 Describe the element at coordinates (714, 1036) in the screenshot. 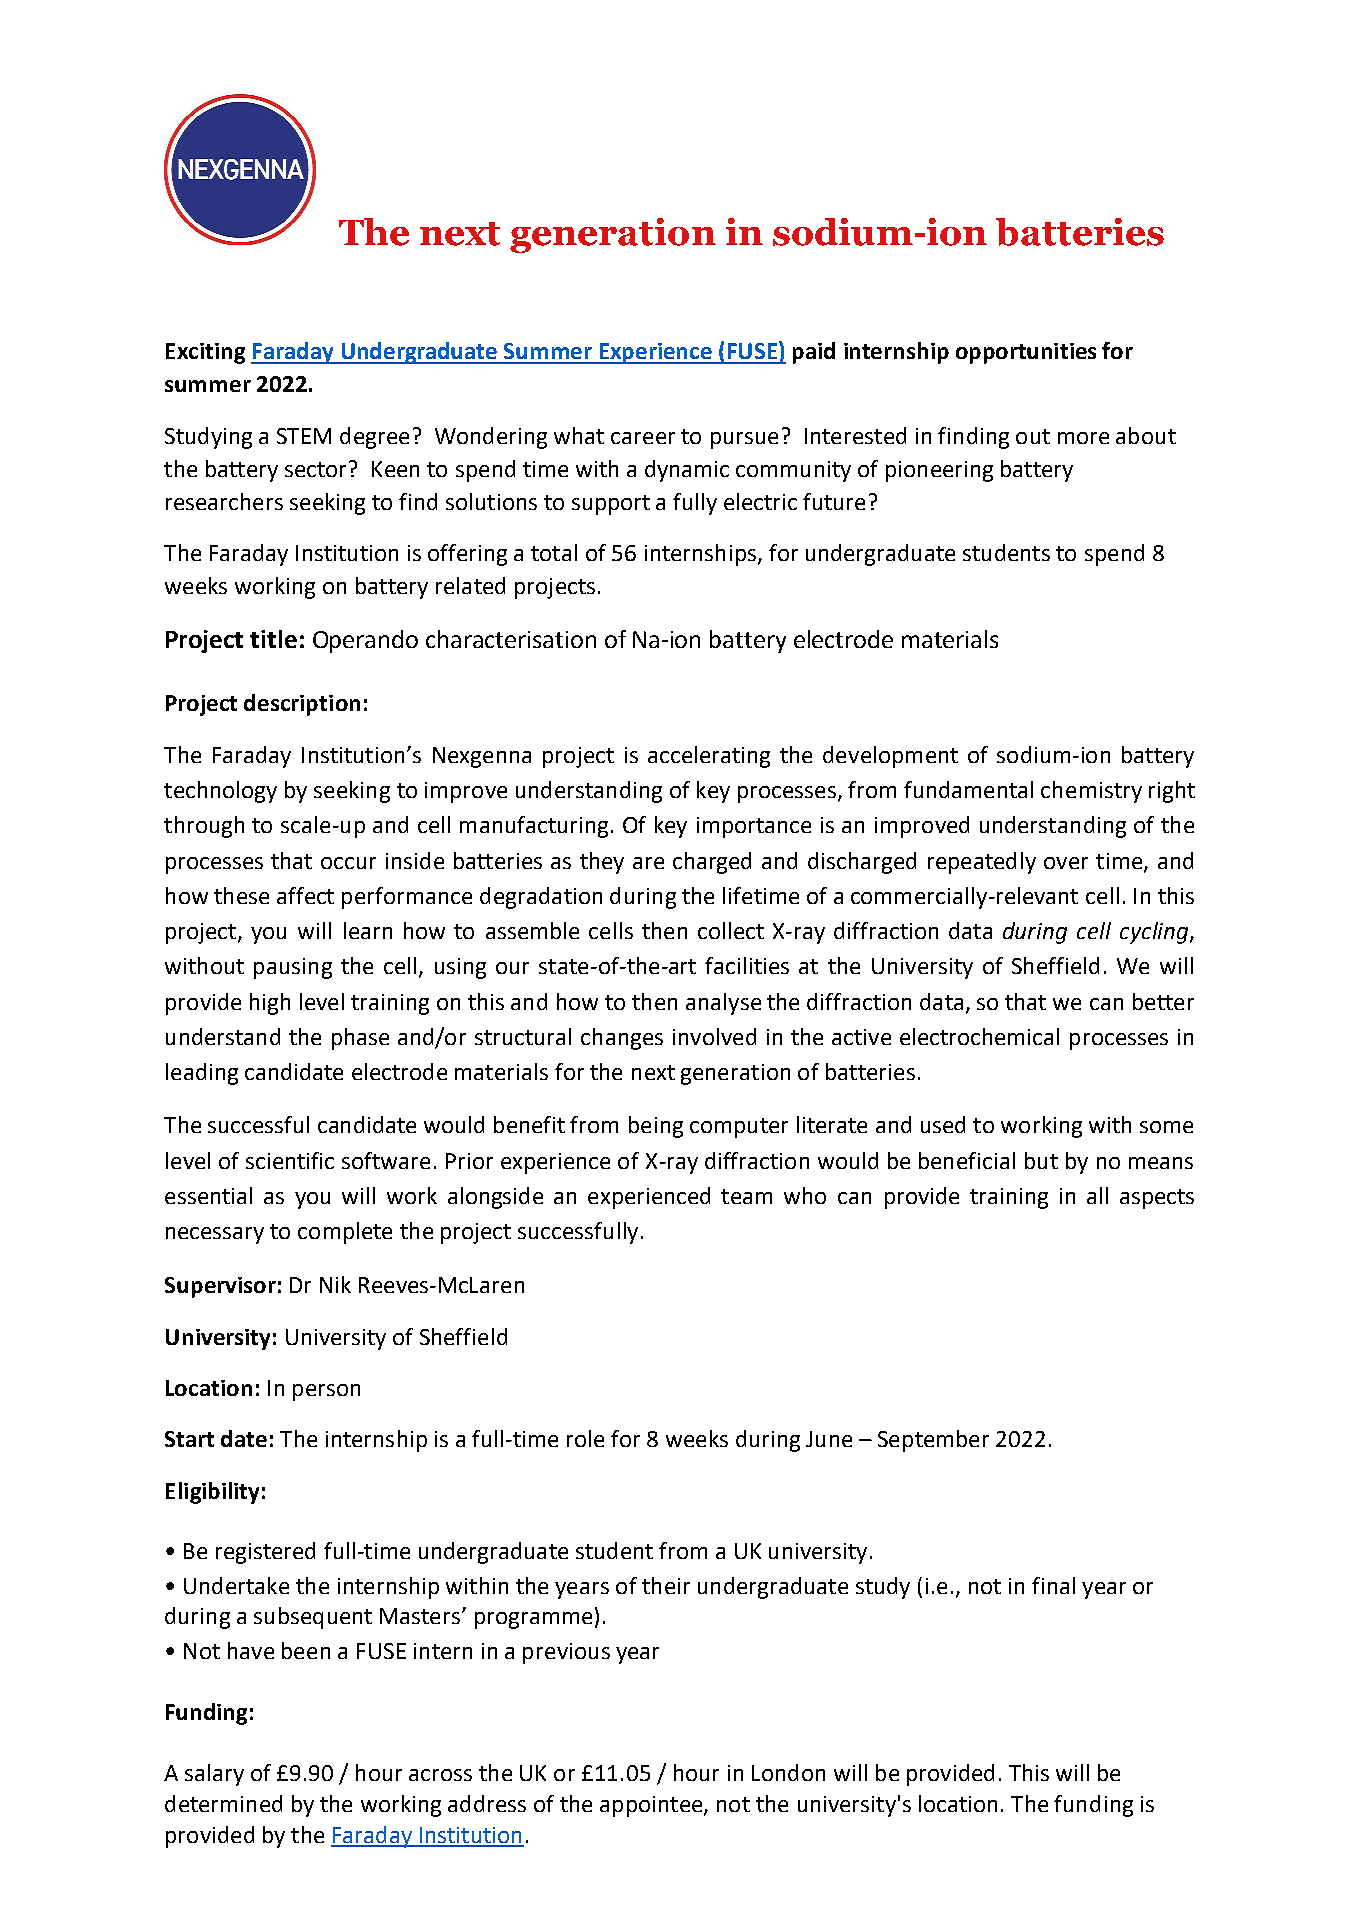

I see `involved` at that location.
